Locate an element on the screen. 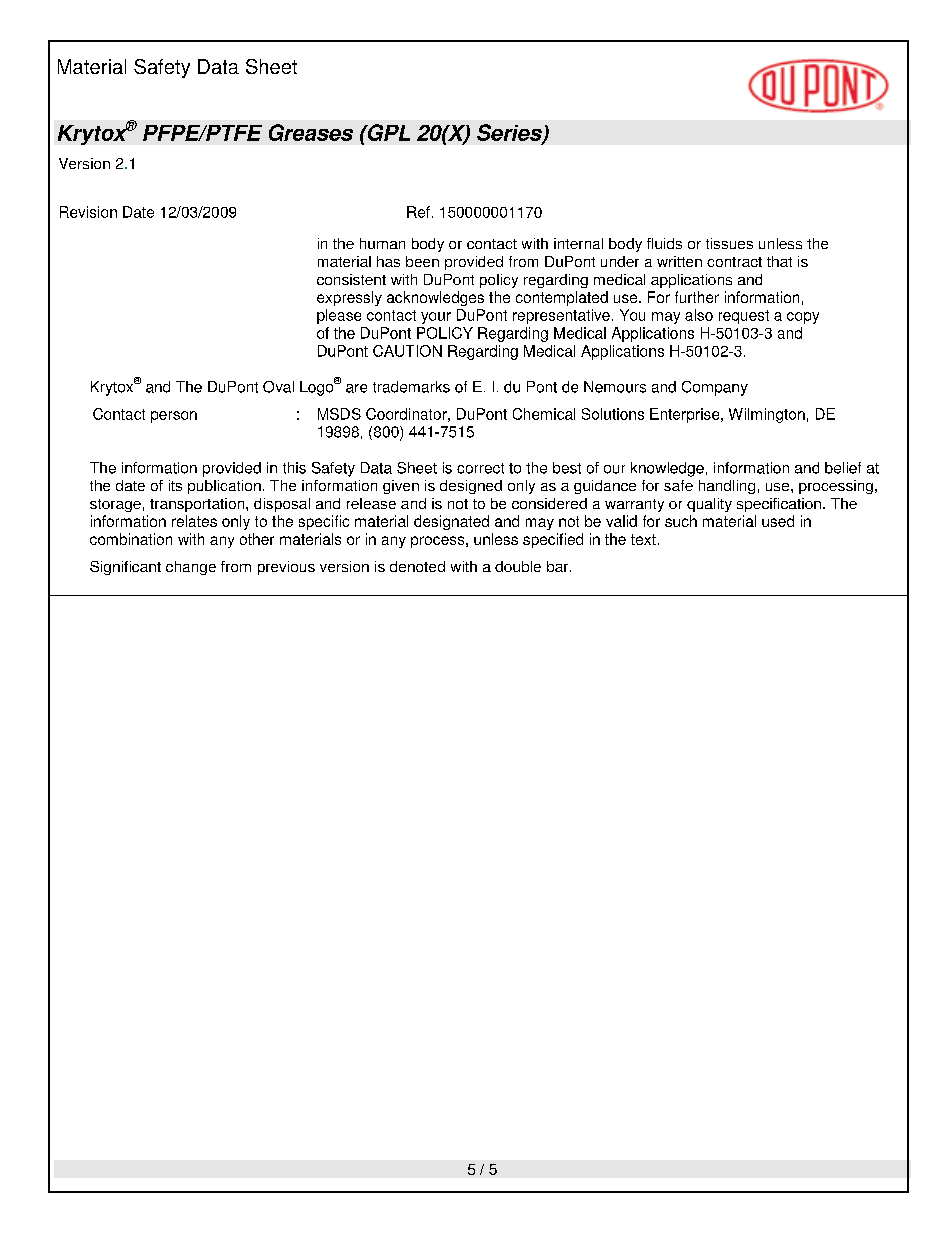 The height and width of the screenshot is (1233, 952). contract is located at coordinates (734, 262).
